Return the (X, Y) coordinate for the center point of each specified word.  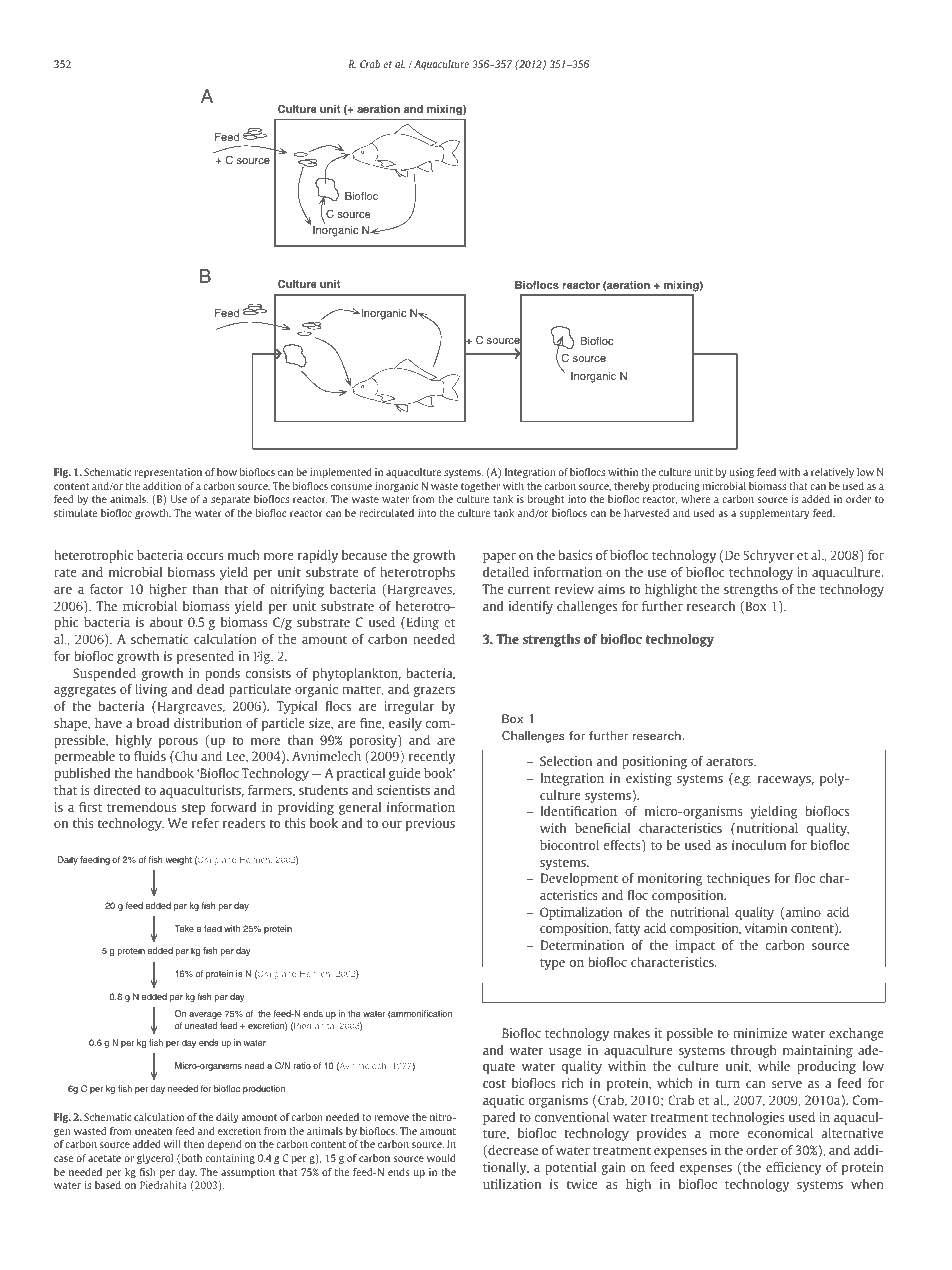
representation (168, 473)
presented (205, 657)
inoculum (759, 845)
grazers (434, 692)
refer (205, 823)
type (552, 964)
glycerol (155, 1159)
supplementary (774, 514)
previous (430, 824)
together (480, 487)
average (205, 1015)
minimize (760, 1033)
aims (611, 589)
